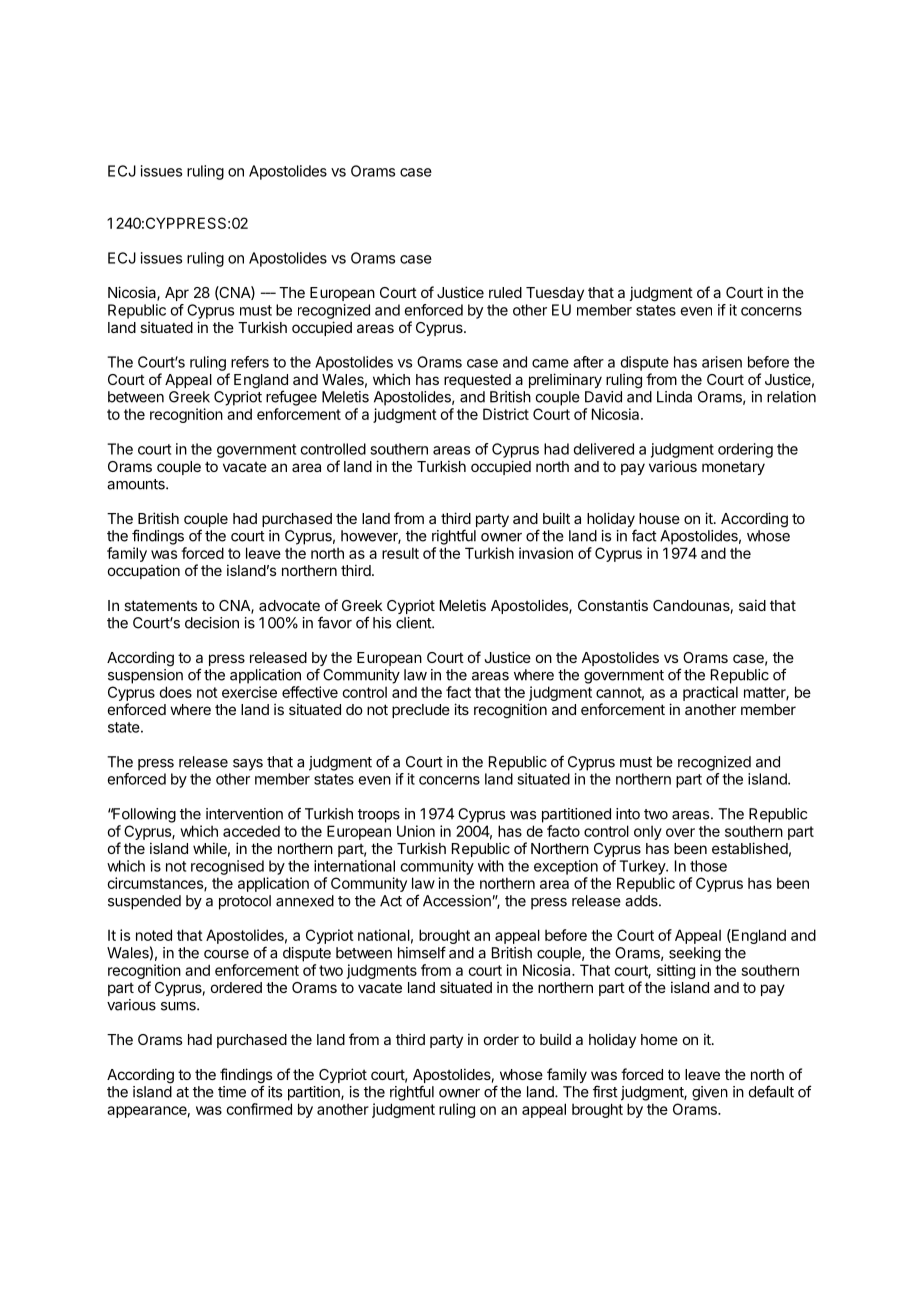 Image resolution: width=924 pixels, height=1308 pixels. I want to click on ruled, so click(505, 292).
